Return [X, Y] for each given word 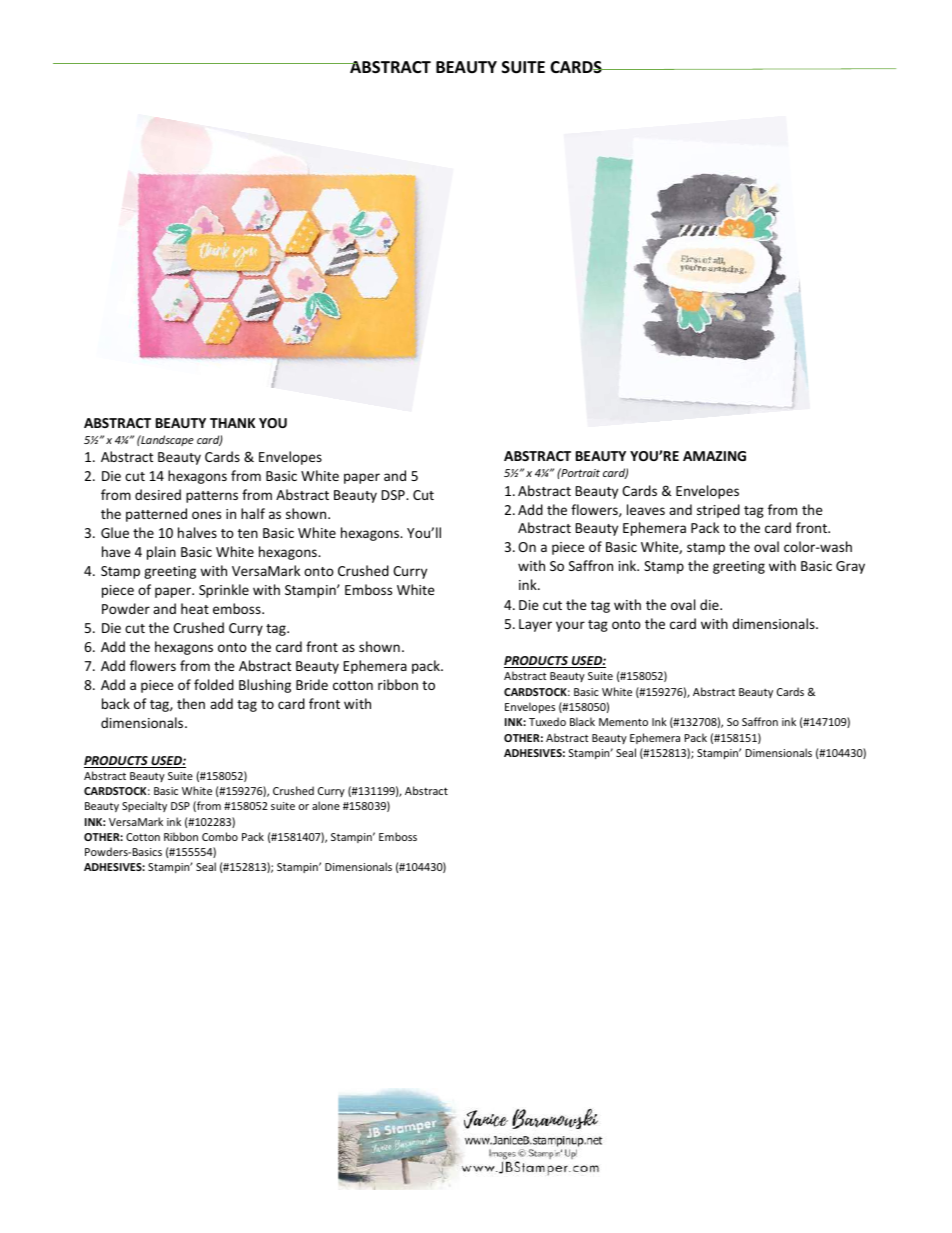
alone [326, 805]
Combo [220, 836]
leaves [646, 509]
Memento [623, 722]
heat [195, 608]
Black [582, 721]
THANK [232, 423]
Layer [535, 625]
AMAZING [714, 456]
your [570, 626]
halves [197, 532]
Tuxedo [547, 721]
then [191, 703]
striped [718, 511]
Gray [850, 567]
